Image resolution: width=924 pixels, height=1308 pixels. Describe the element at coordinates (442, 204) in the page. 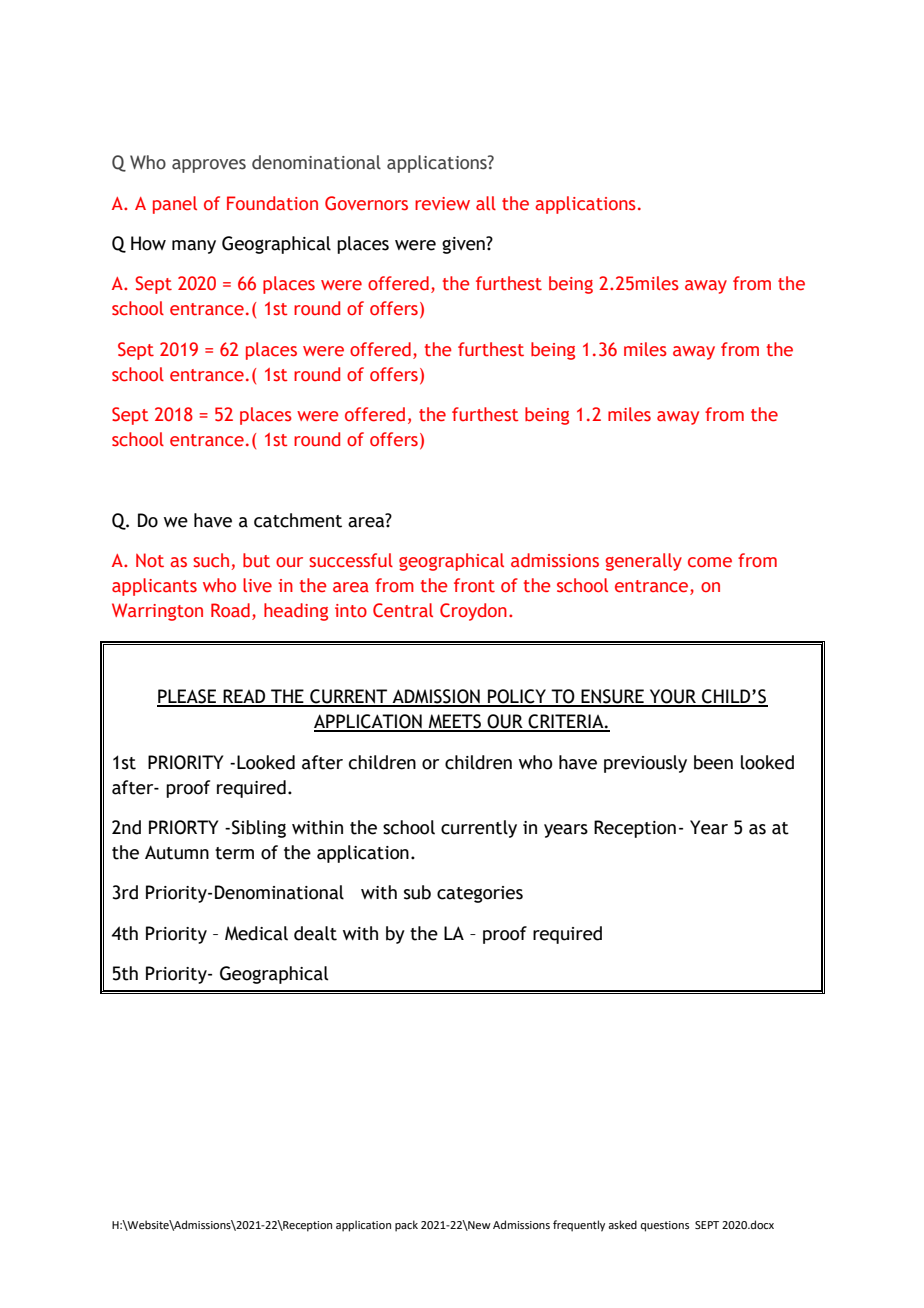

I see `review` at that location.
